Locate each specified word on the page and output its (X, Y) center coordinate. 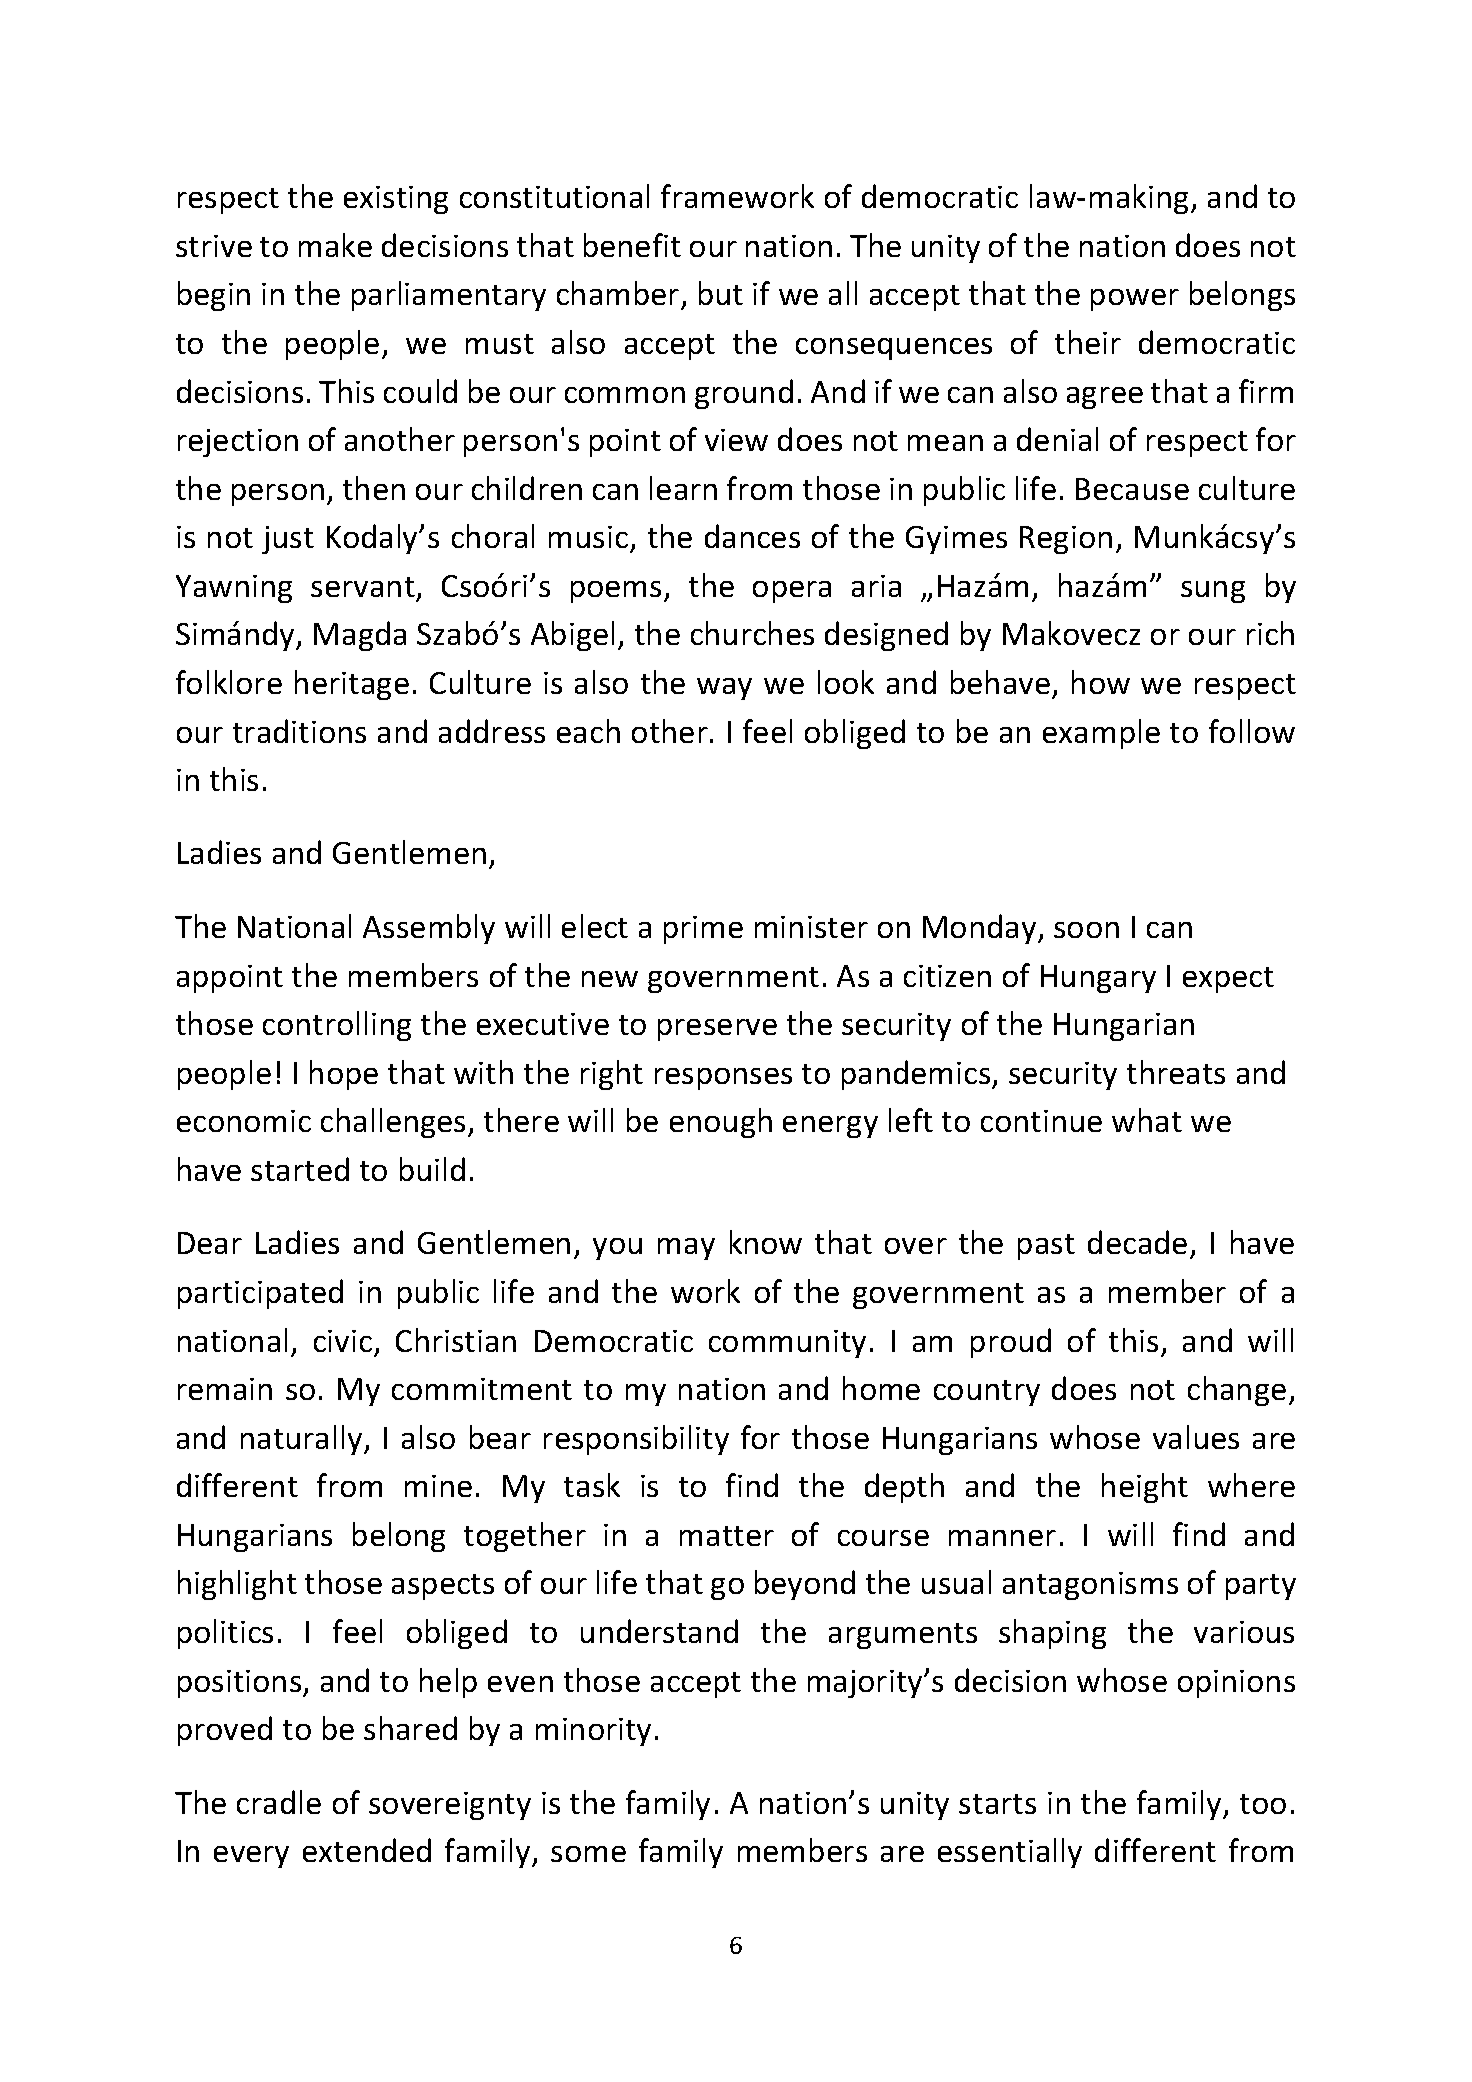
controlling (337, 1026)
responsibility (636, 1440)
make (335, 245)
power (1135, 300)
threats (1176, 1072)
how (1101, 682)
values (1196, 1437)
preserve (717, 1030)
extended (367, 1850)
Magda (360, 636)
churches (752, 633)
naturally (303, 1440)
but (721, 293)
